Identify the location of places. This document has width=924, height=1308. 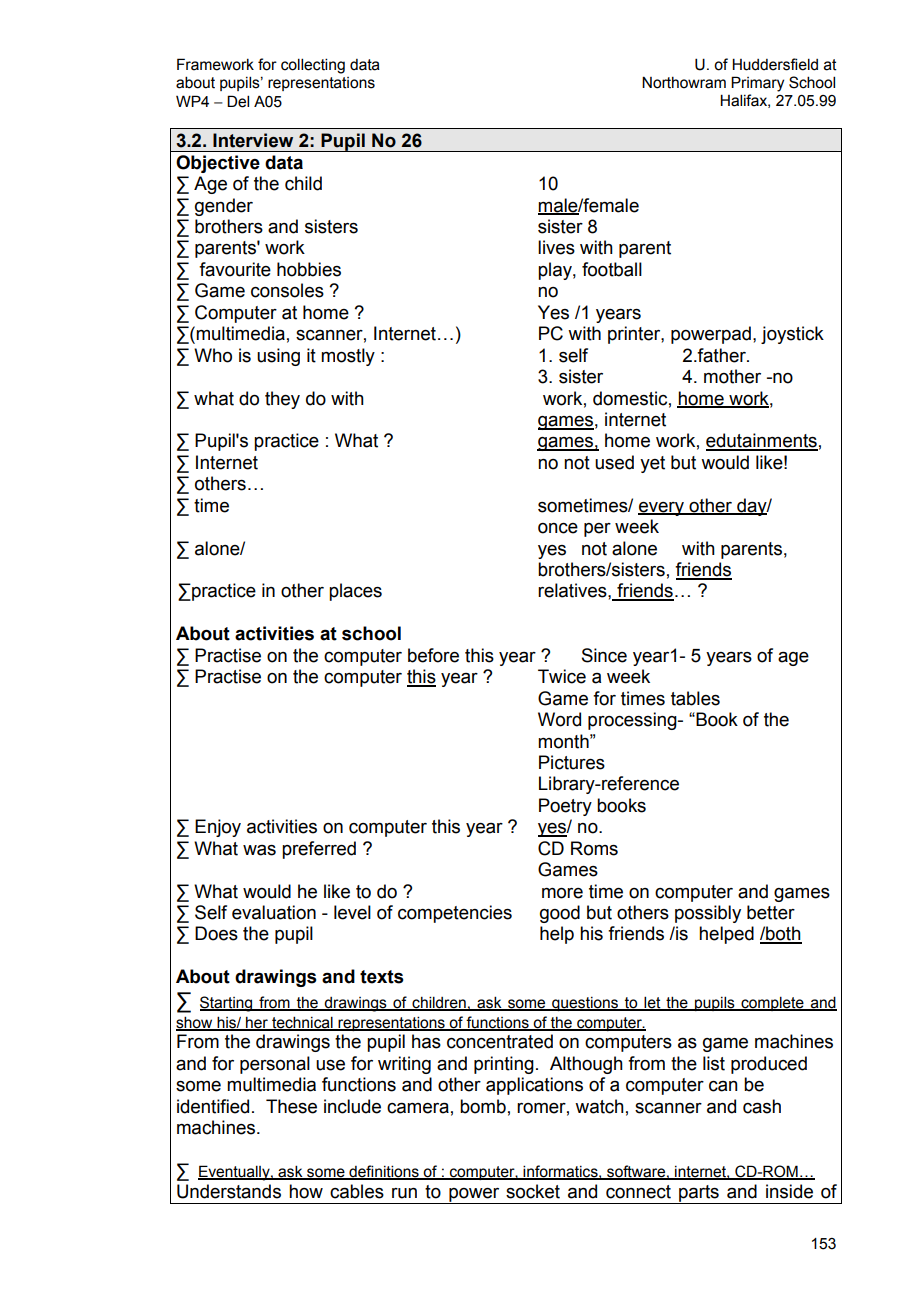
(355, 592).
